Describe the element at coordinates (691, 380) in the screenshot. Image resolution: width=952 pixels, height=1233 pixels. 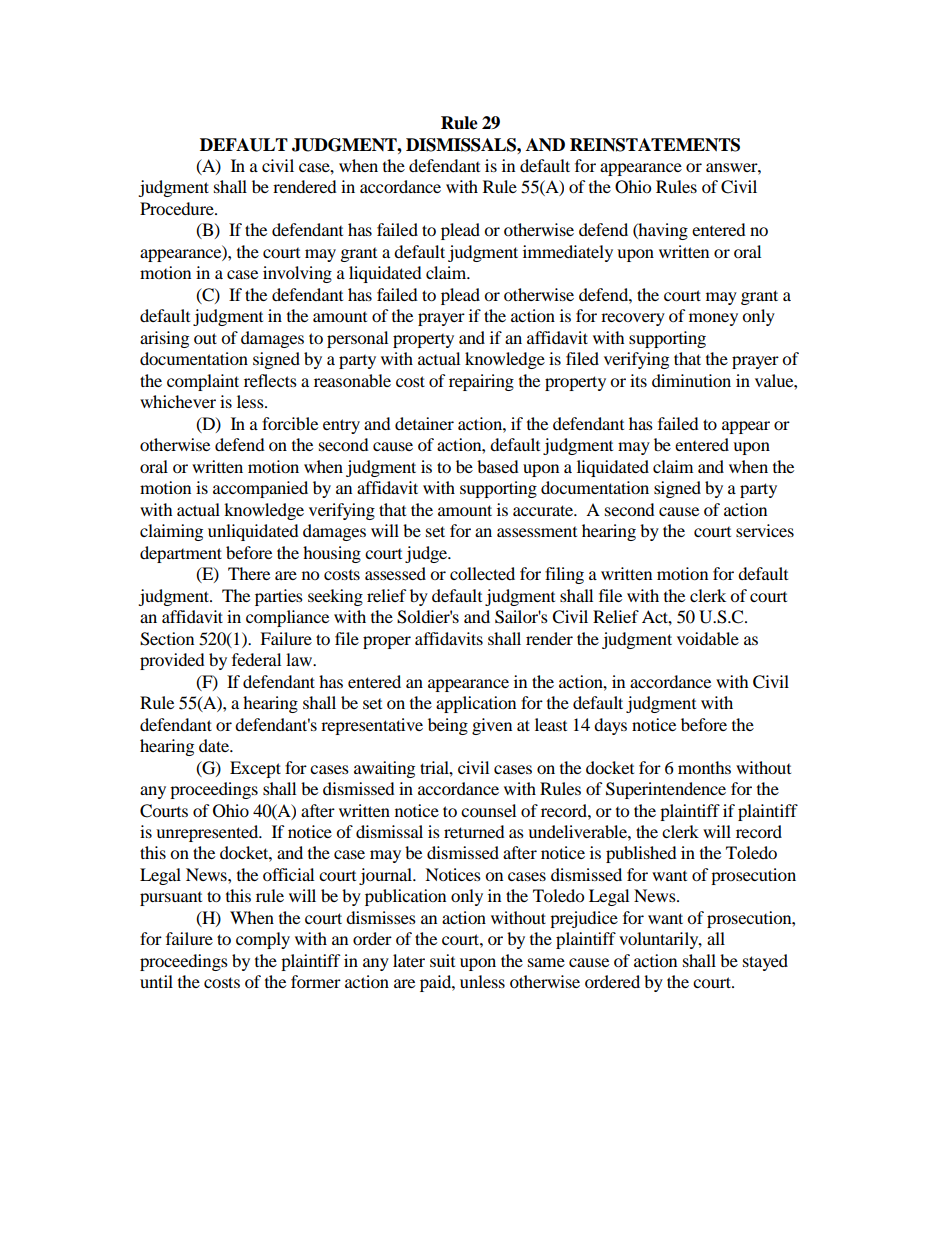
I see `diminution` at that location.
